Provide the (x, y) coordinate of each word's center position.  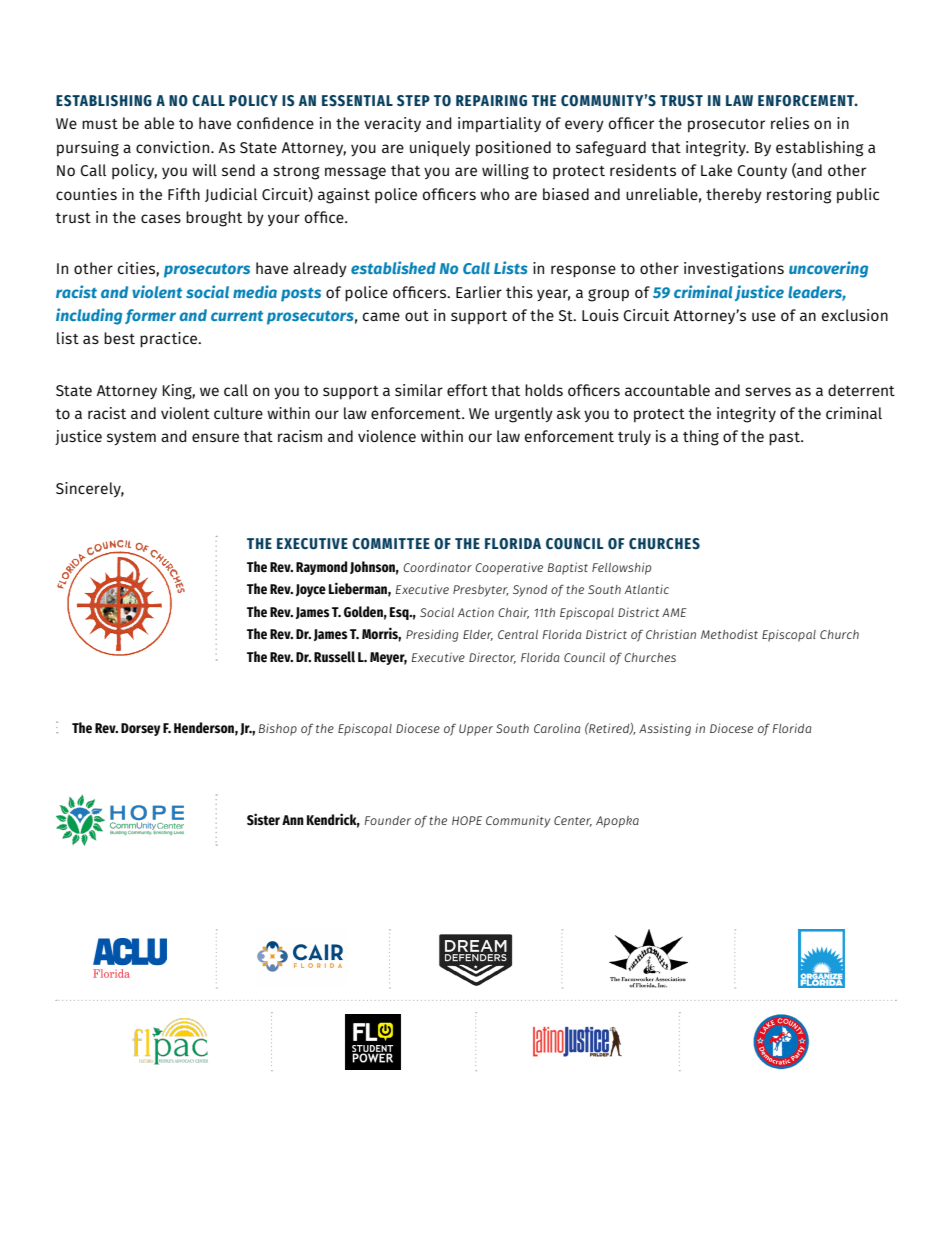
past (785, 439)
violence (387, 436)
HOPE (467, 820)
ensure (215, 437)
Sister (263, 819)
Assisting (665, 729)
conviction (174, 147)
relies (790, 123)
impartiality (499, 125)
